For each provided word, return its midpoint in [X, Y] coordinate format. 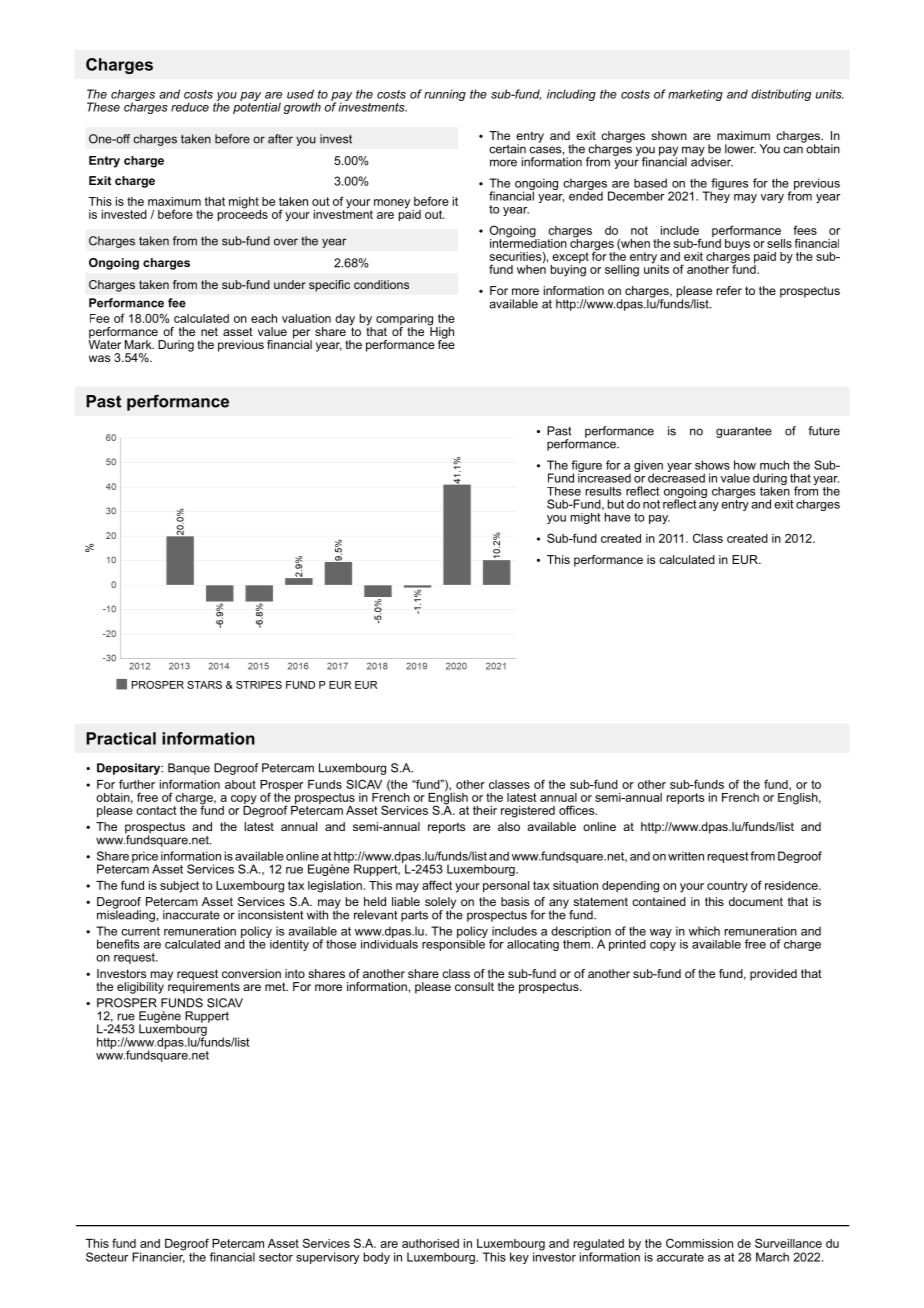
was [99, 358]
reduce [190, 107]
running [445, 95]
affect [437, 885]
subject [179, 887]
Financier [158, 1256]
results [604, 491]
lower [740, 149]
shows [712, 465]
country [727, 887]
